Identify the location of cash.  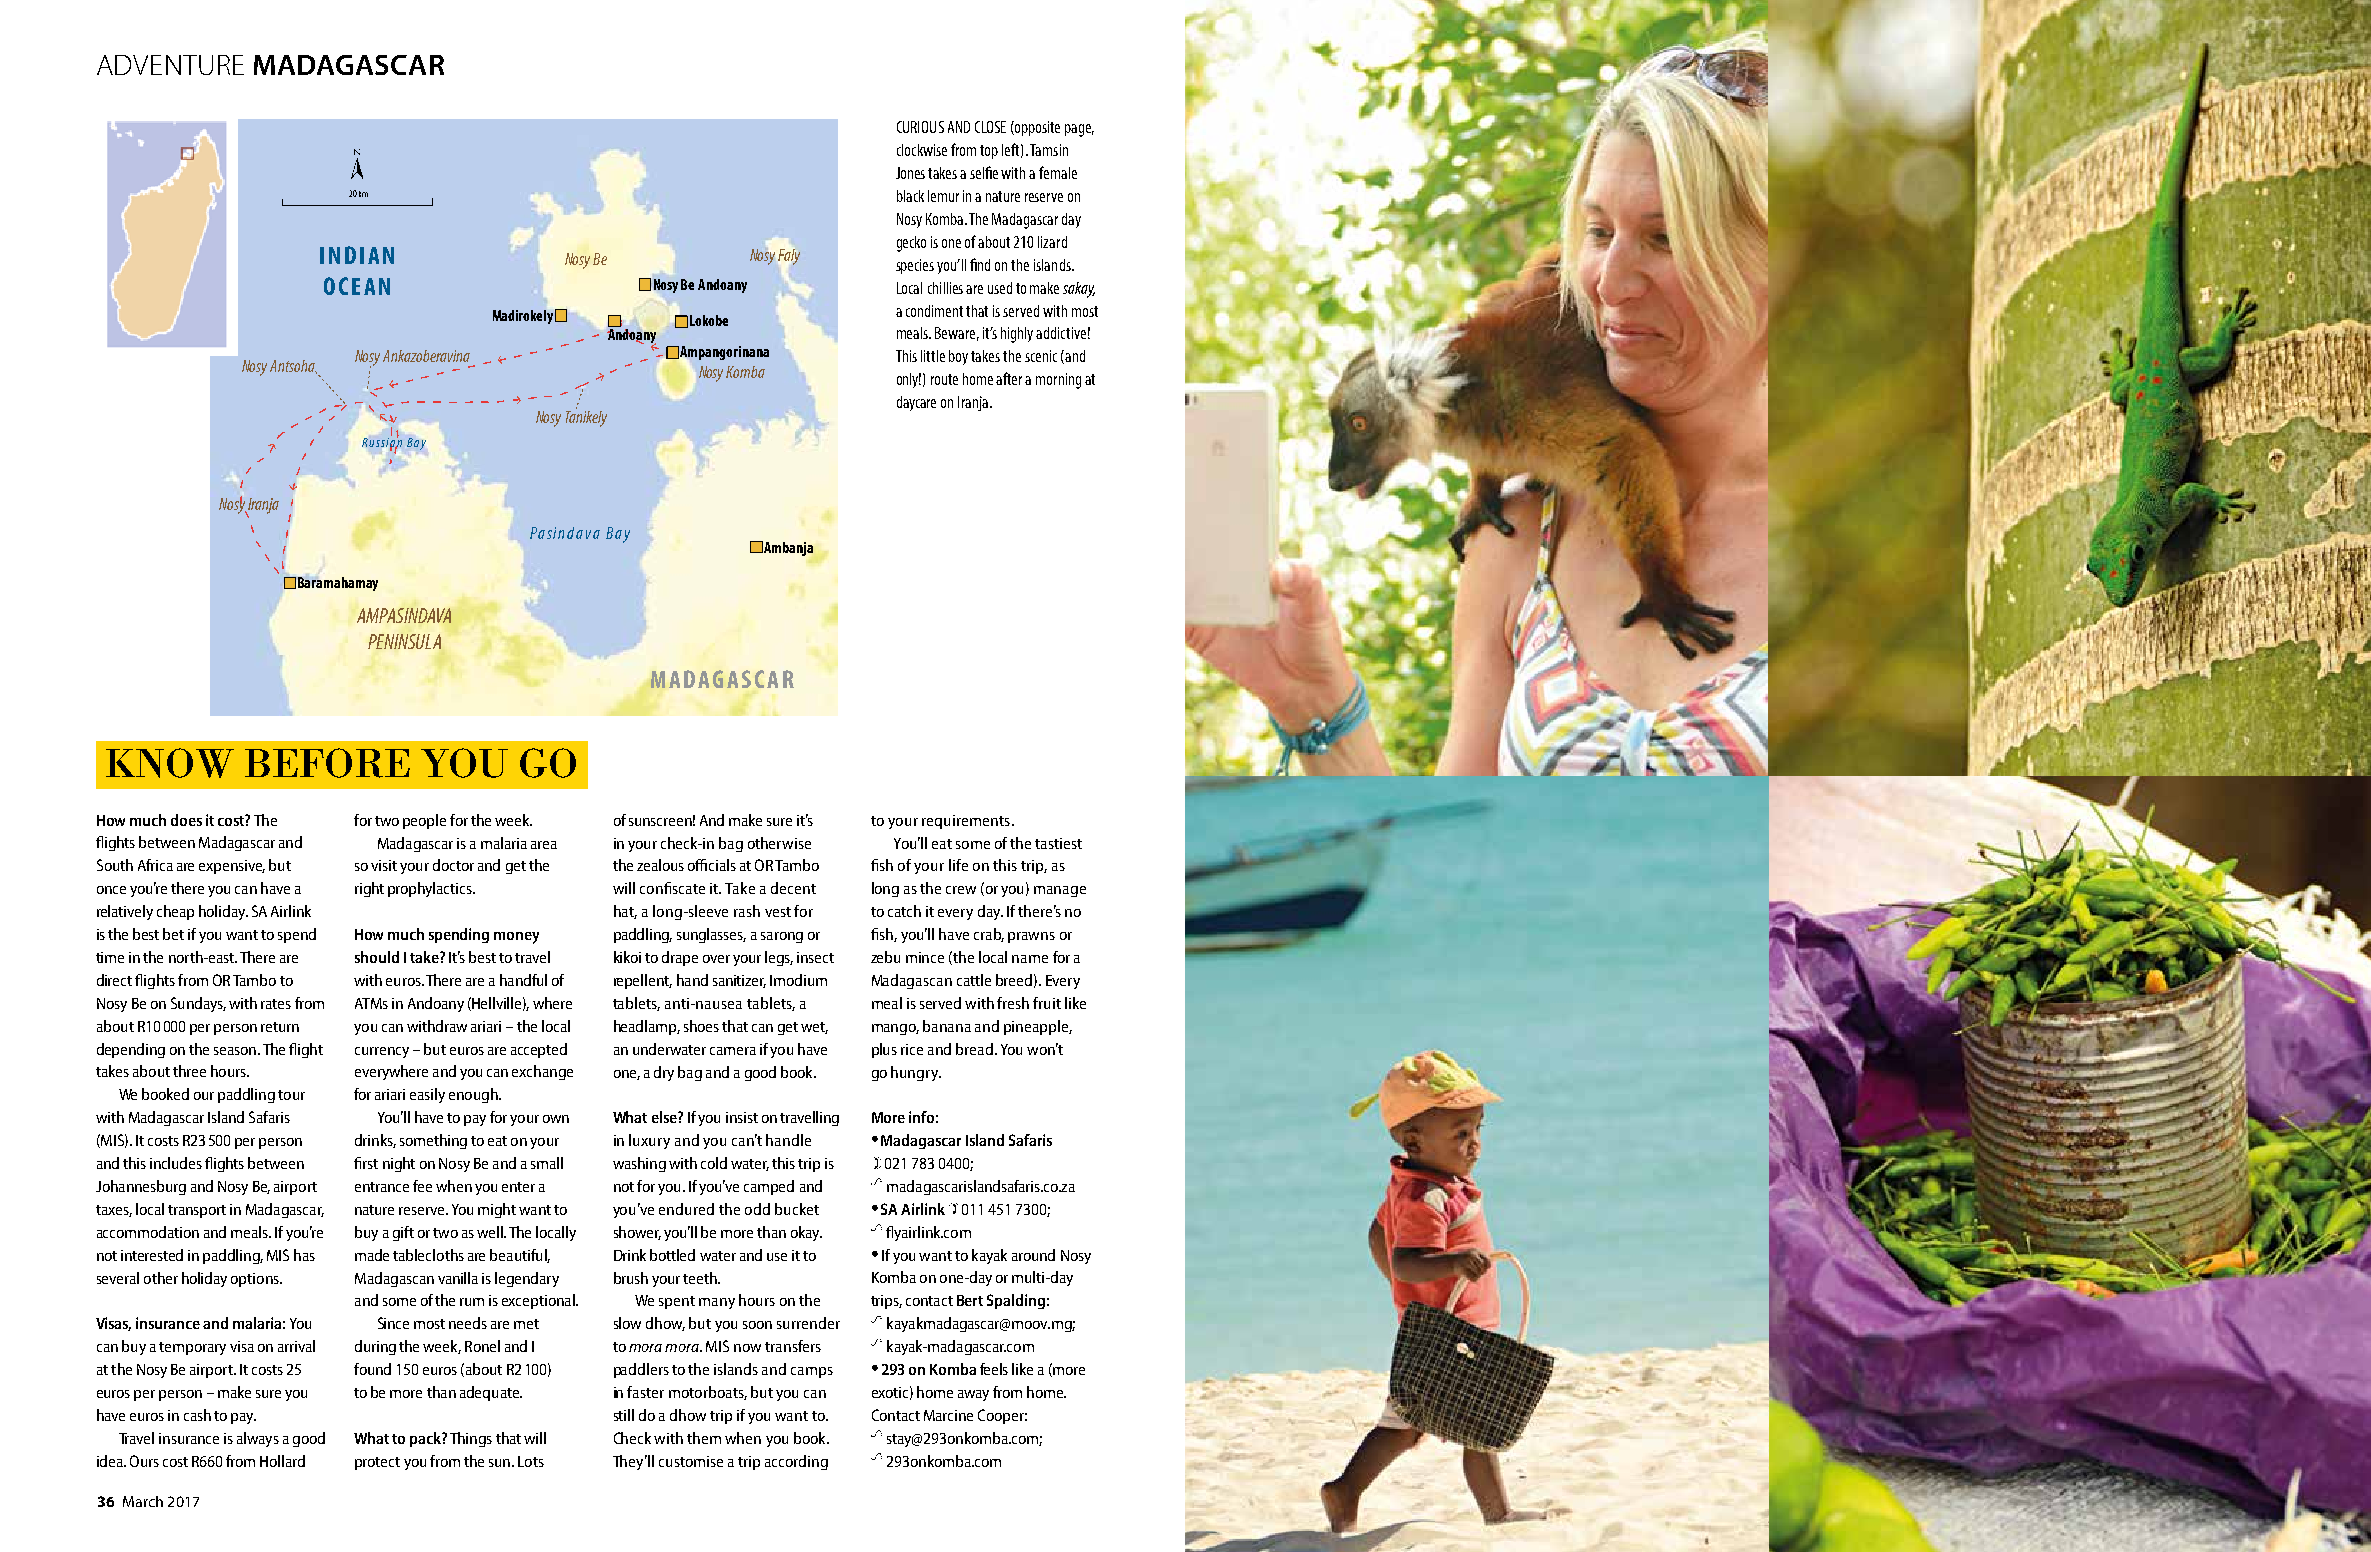
(197, 1415).
